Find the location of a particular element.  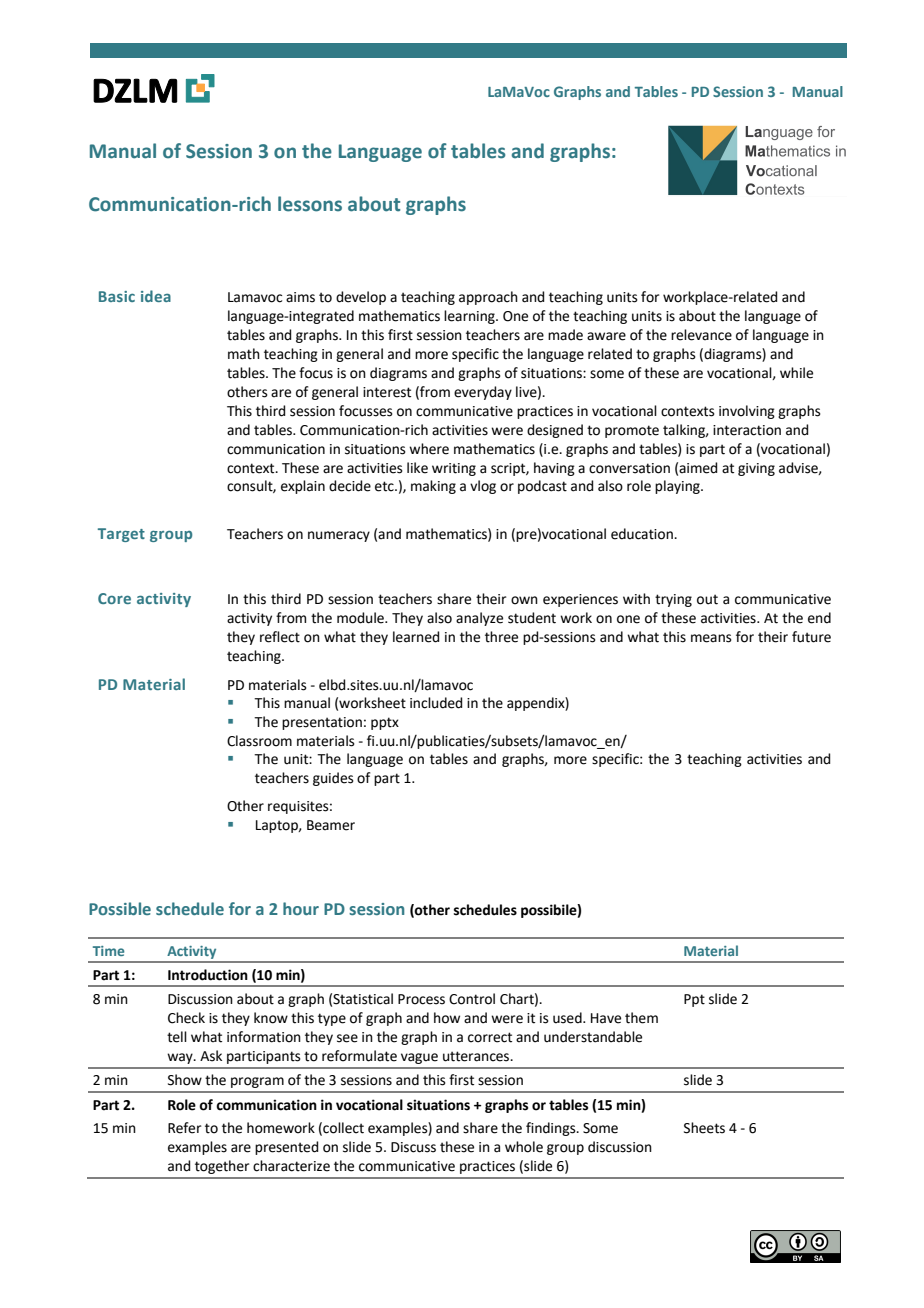

Refer is located at coordinates (184, 1128).
